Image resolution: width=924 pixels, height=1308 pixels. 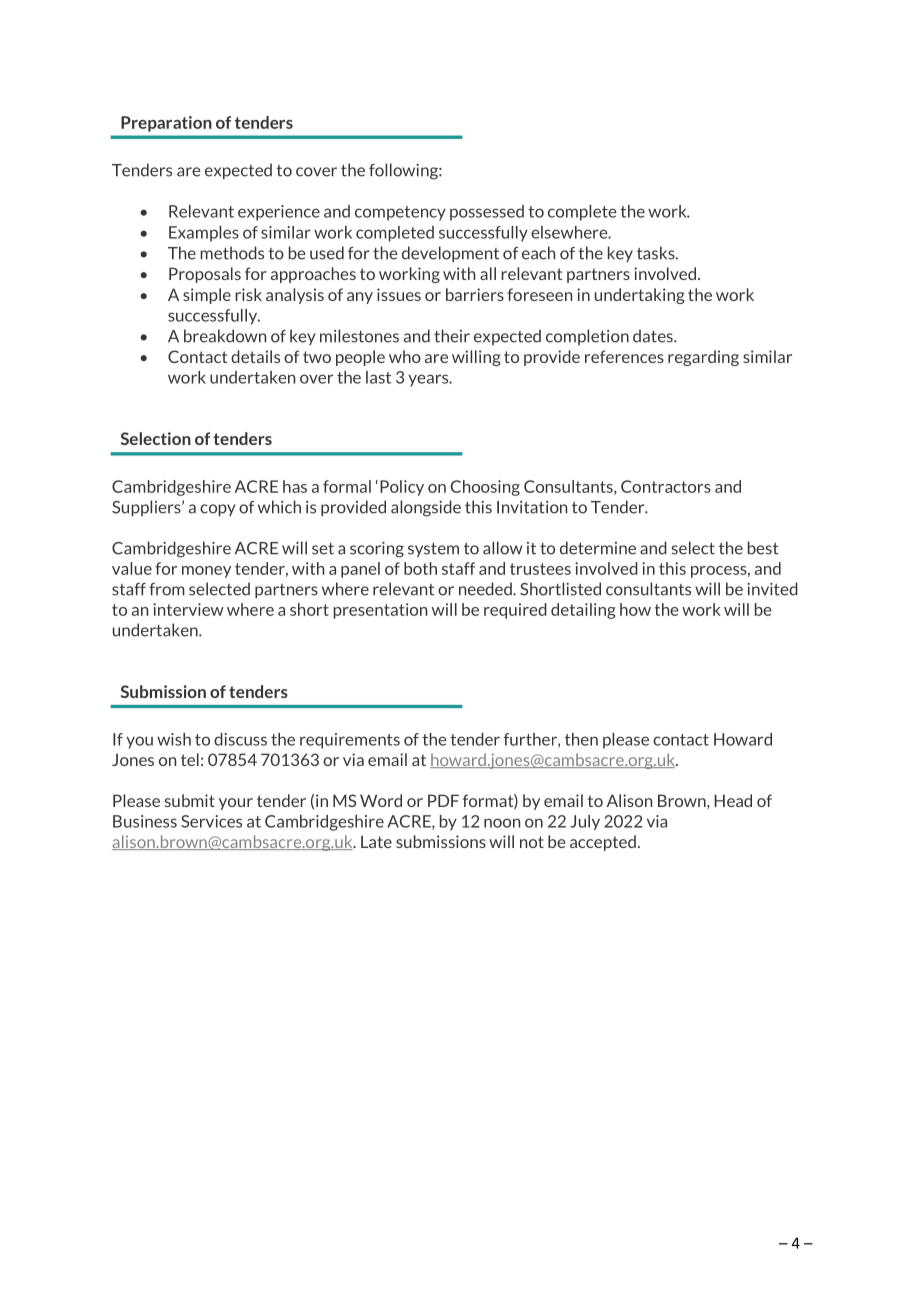 I want to click on simple, so click(x=207, y=296).
